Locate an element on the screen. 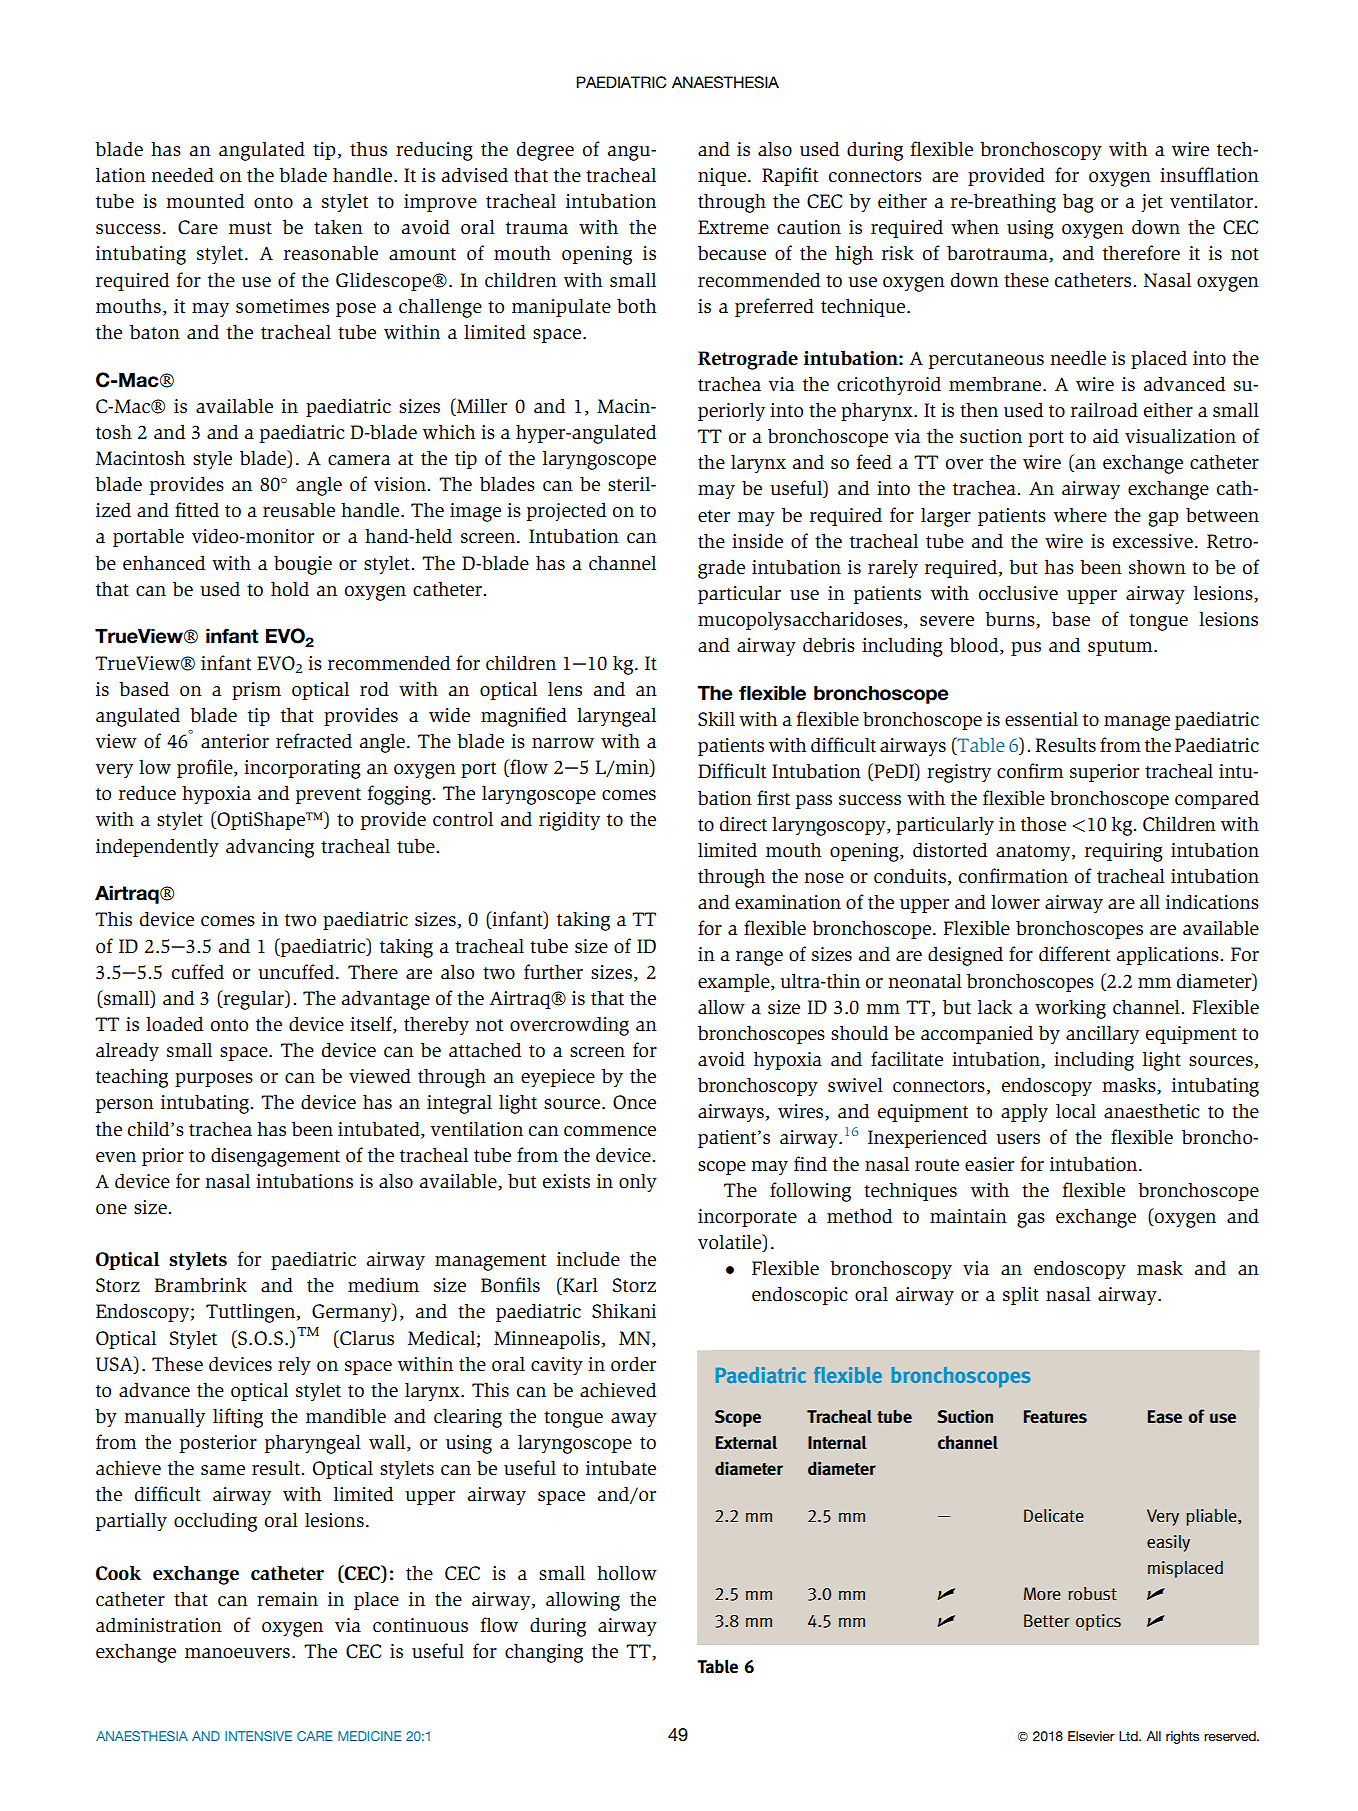  gas is located at coordinates (1031, 1220).
